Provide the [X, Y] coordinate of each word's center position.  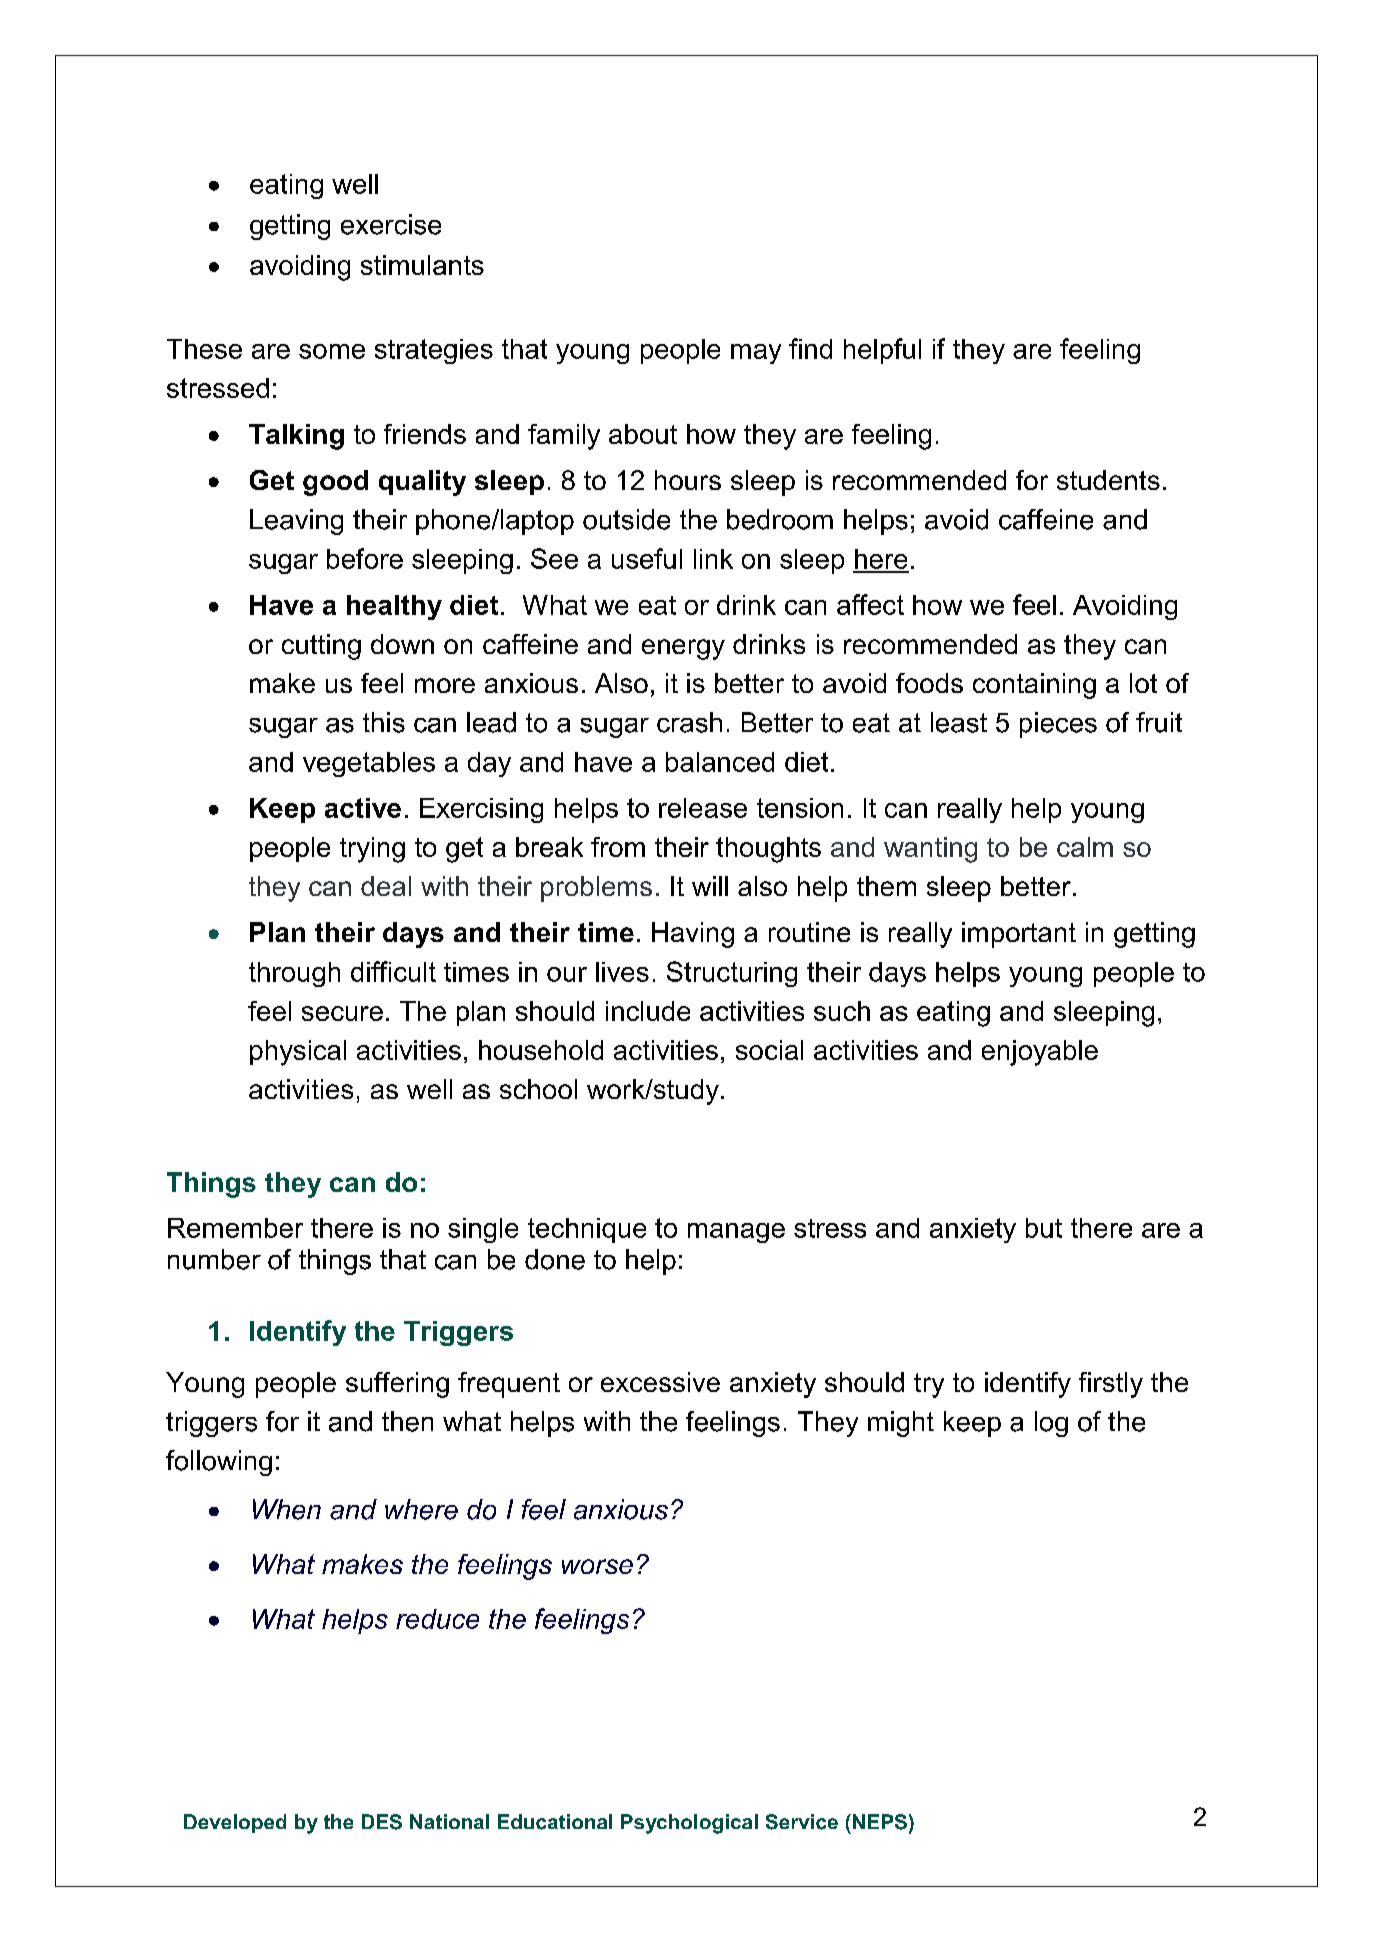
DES [382, 1822]
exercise [391, 224]
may [756, 354]
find [810, 348]
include [648, 1011]
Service [802, 1822]
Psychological [689, 1824]
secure [342, 1013]
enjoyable [1040, 1053]
